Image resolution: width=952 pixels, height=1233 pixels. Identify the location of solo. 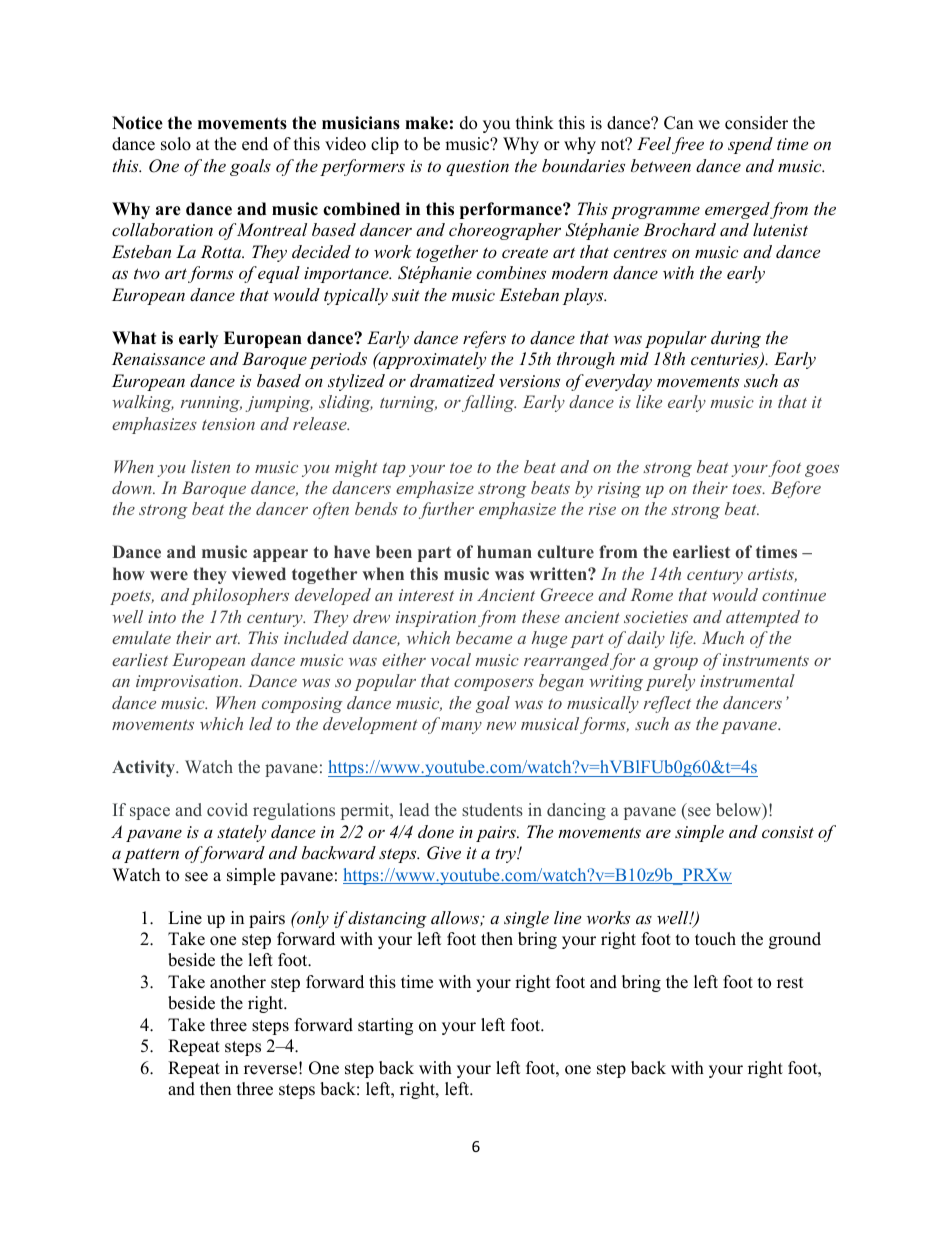
(176, 144).
